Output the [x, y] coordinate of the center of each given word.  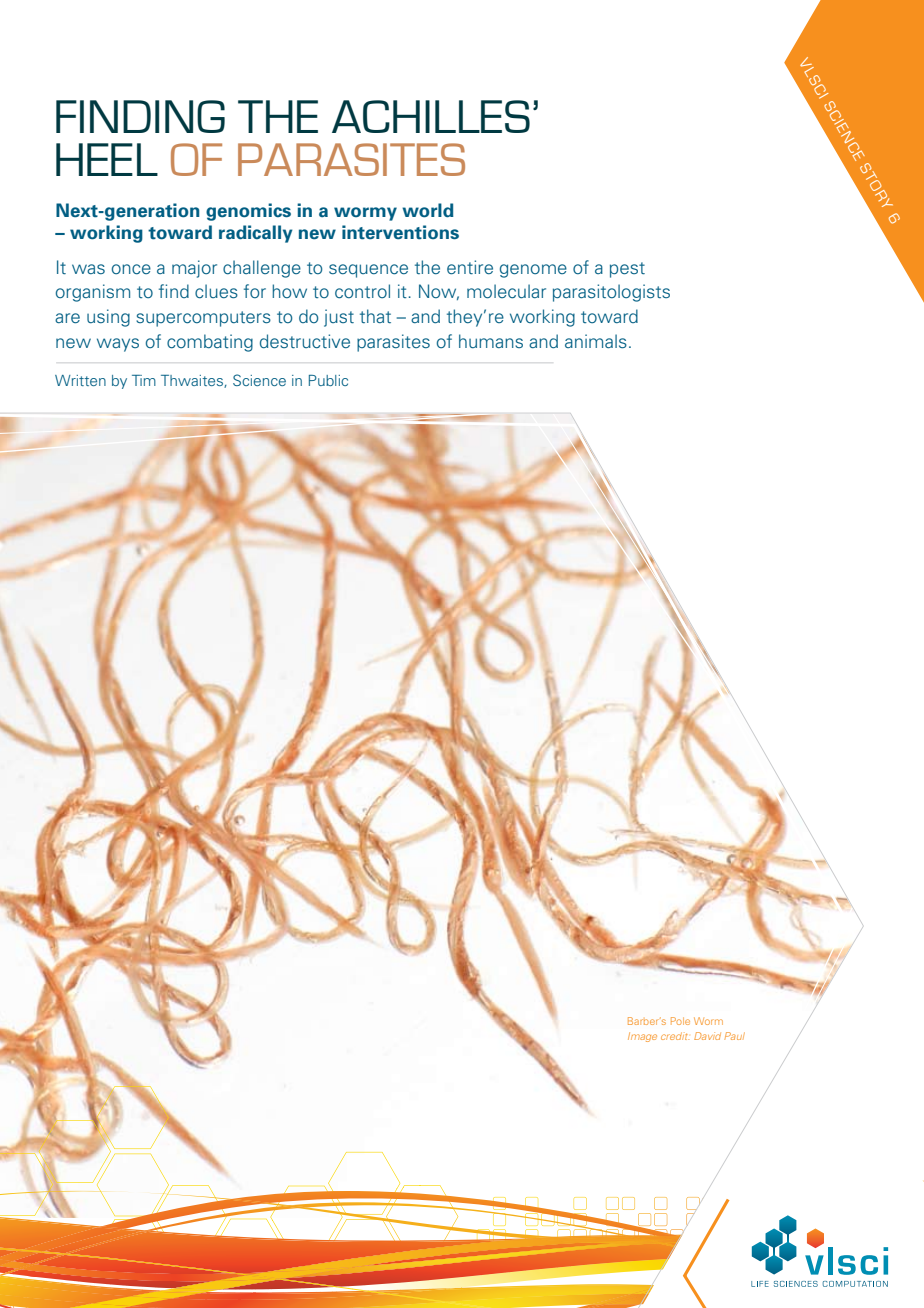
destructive [305, 341]
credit [675, 1036]
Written [80, 380]
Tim [144, 380]
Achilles [431, 116]
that [375, 316]
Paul [734, 1036]
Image [642, 1037]
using [108, 318]
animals [596, 341]
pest [627, 270]
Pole [680, 1021]
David [707, 1036]
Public [328, 380]
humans [491, 341]
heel [107, 159]
